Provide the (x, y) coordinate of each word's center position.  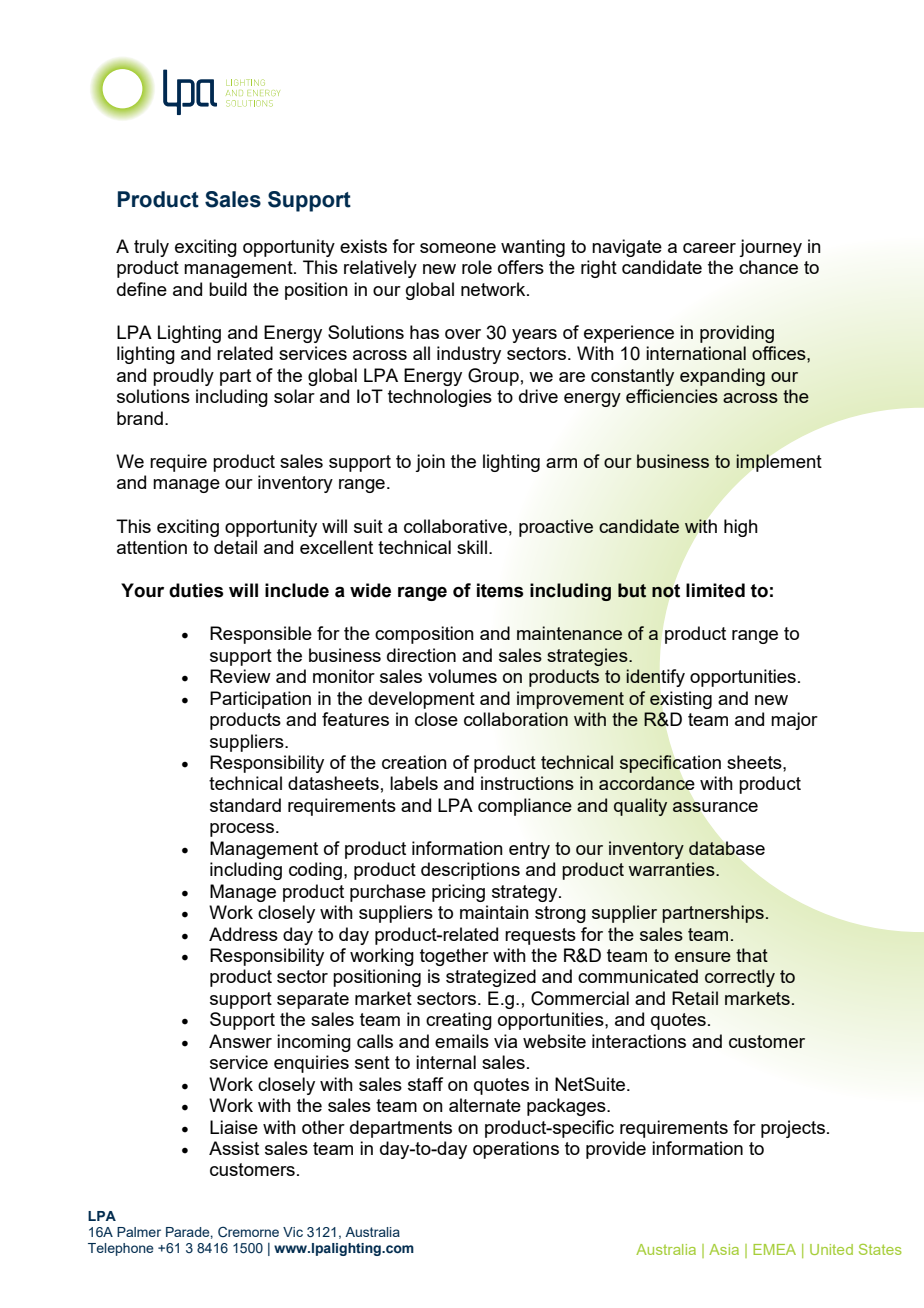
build (228, 289)
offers (521, 267)
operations (516, 1150)
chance (768, 267)
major (794, 721)
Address (243, 934)
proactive (556, 528)
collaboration (516, 719)
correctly (740, 978)
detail (235, 547)
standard (245, 805)
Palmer (139, 1232)
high (741, 528)
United (831, 1249)
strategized (491, 978)
